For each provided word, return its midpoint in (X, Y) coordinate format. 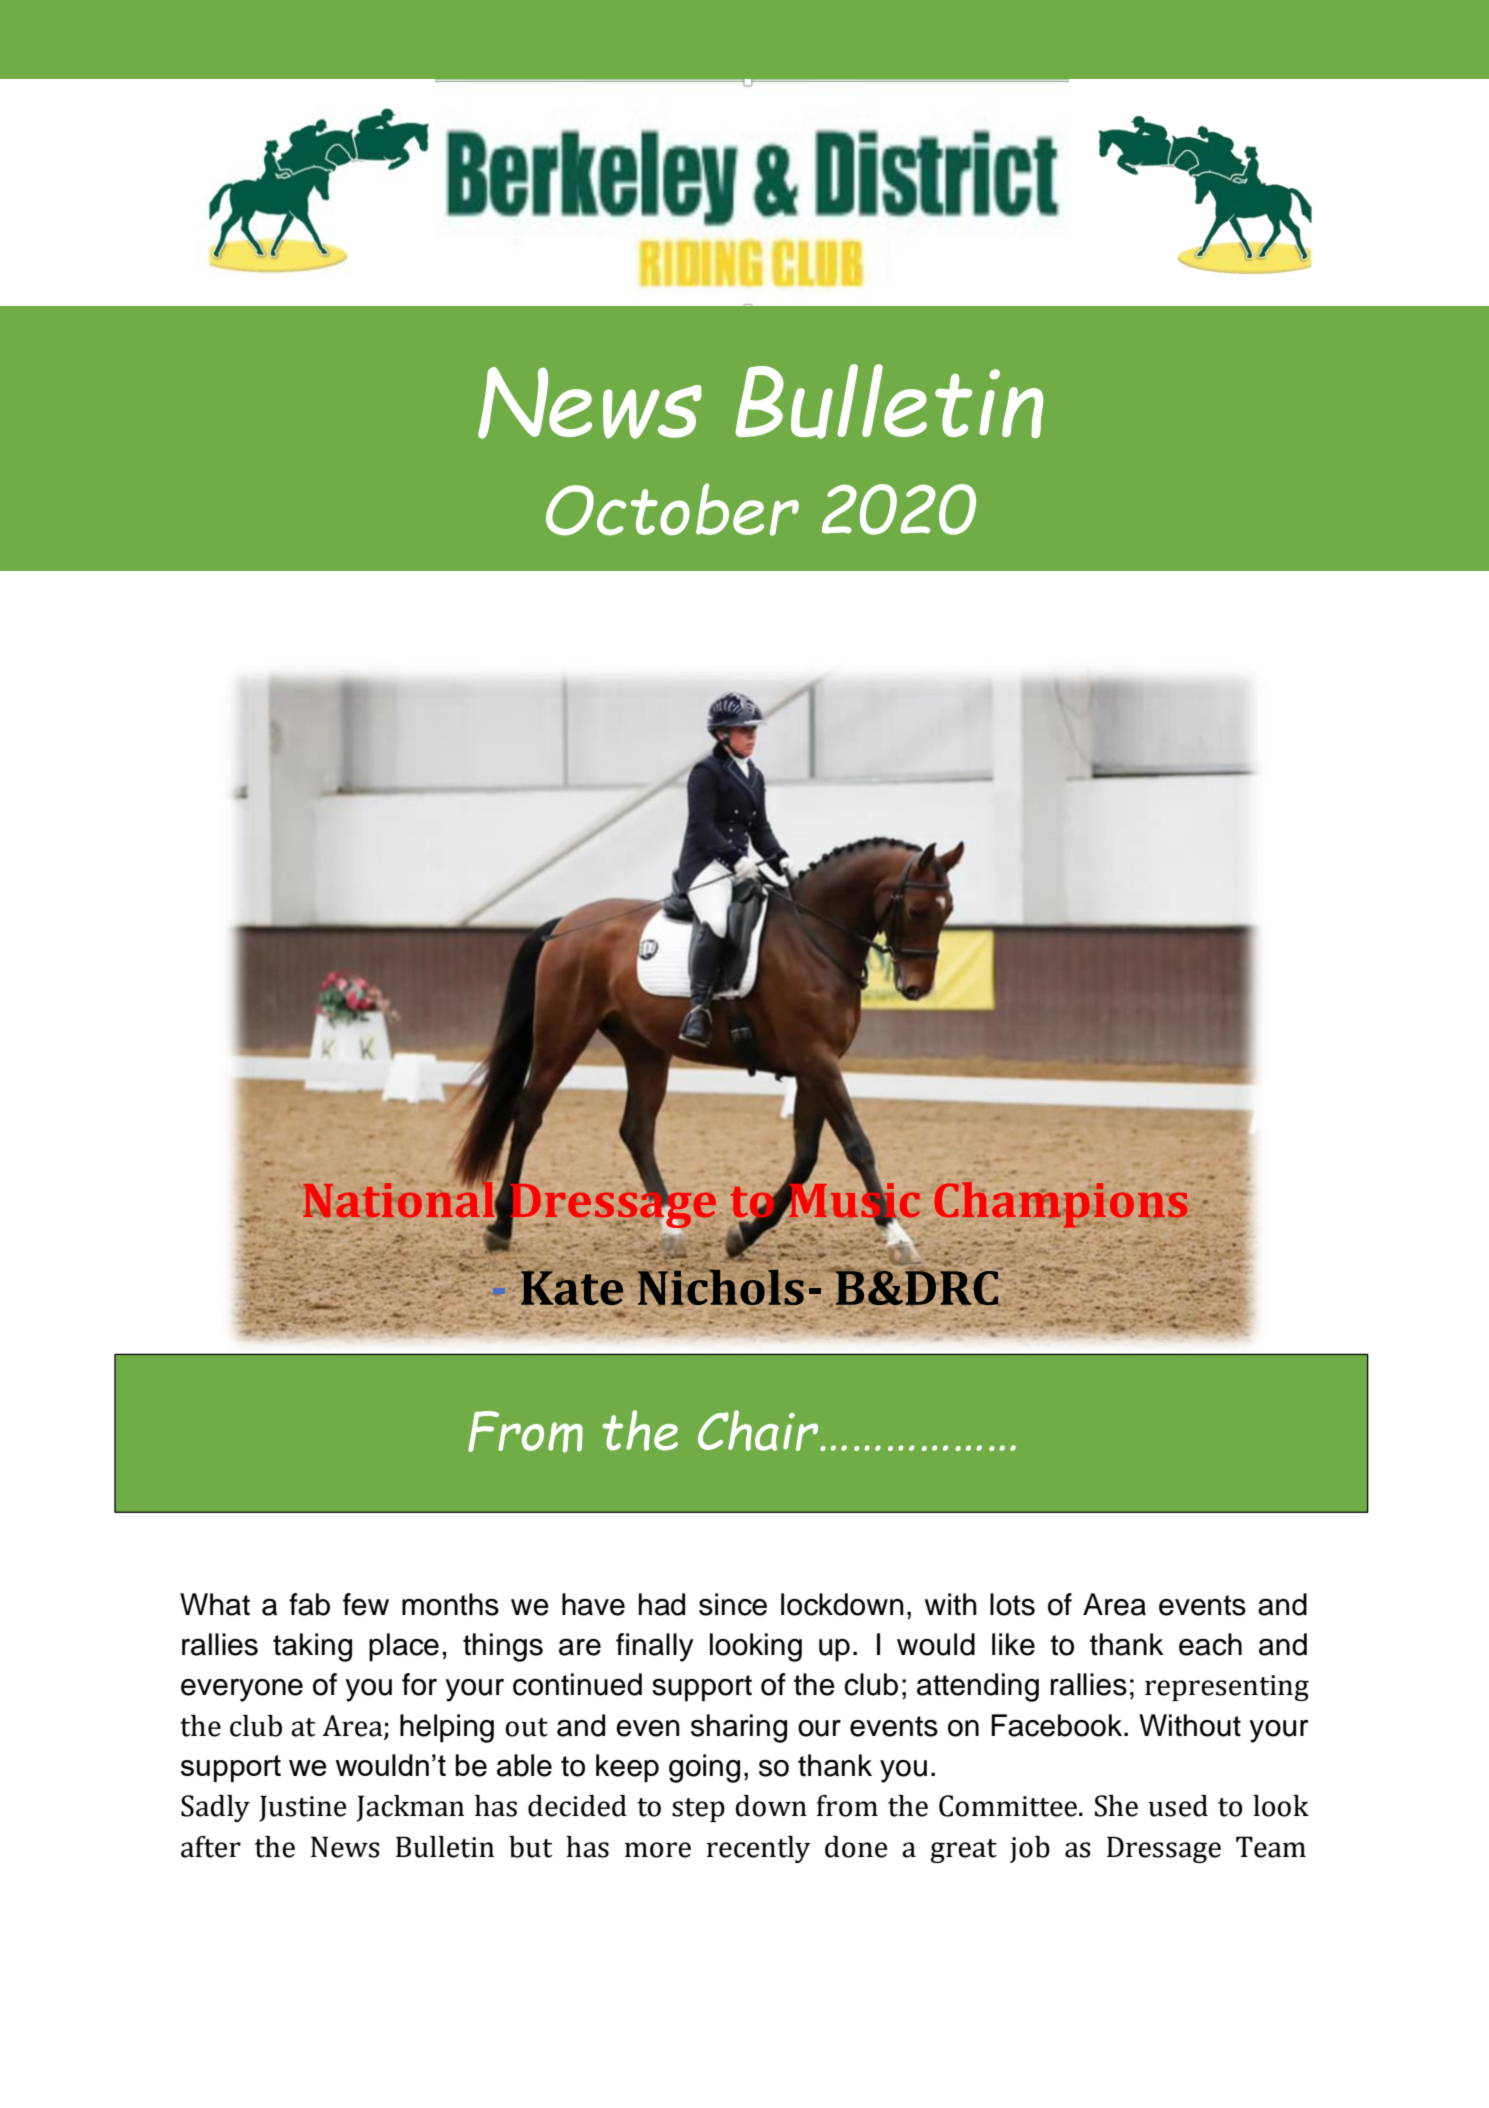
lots (1012, 1604)
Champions (1061, 1206)
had (662, 1604)
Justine (302, 1808)
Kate (572, 1287)
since (733, 1604)
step (698, 1810)
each (1210, 1644)
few (366, 1604)
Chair (759, 1430)
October (672, 509)
